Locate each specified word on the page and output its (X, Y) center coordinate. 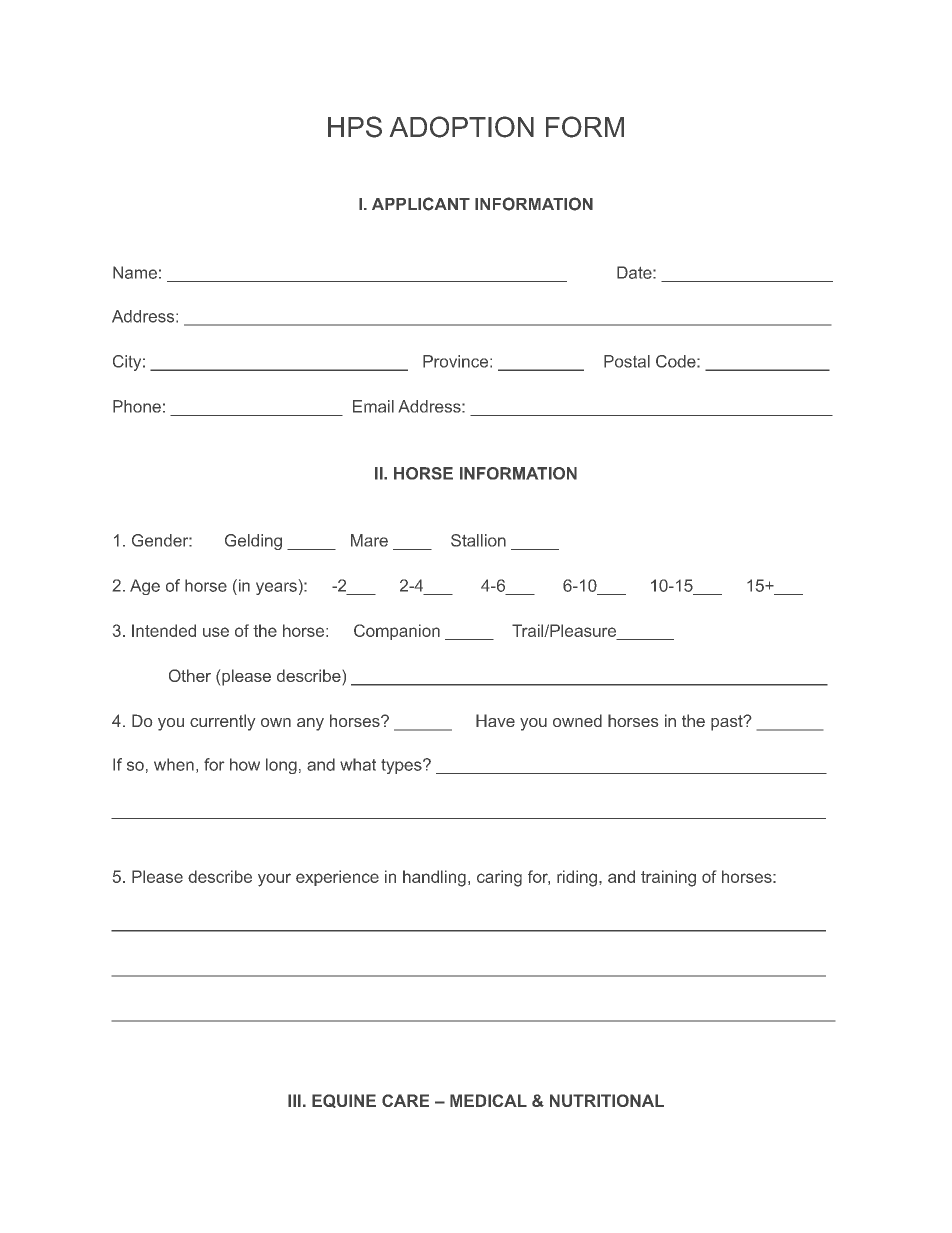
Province (457, 361)
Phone (137, 406)
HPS (355, 127)
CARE (405, 1100)
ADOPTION (462, 127)
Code (677, 361)
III (294, 1100)
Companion (397, 632)
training (668, 878)
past (728, 723)
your (274, 880)
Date (635, 272)
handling (434, 878)
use (216, 632)
